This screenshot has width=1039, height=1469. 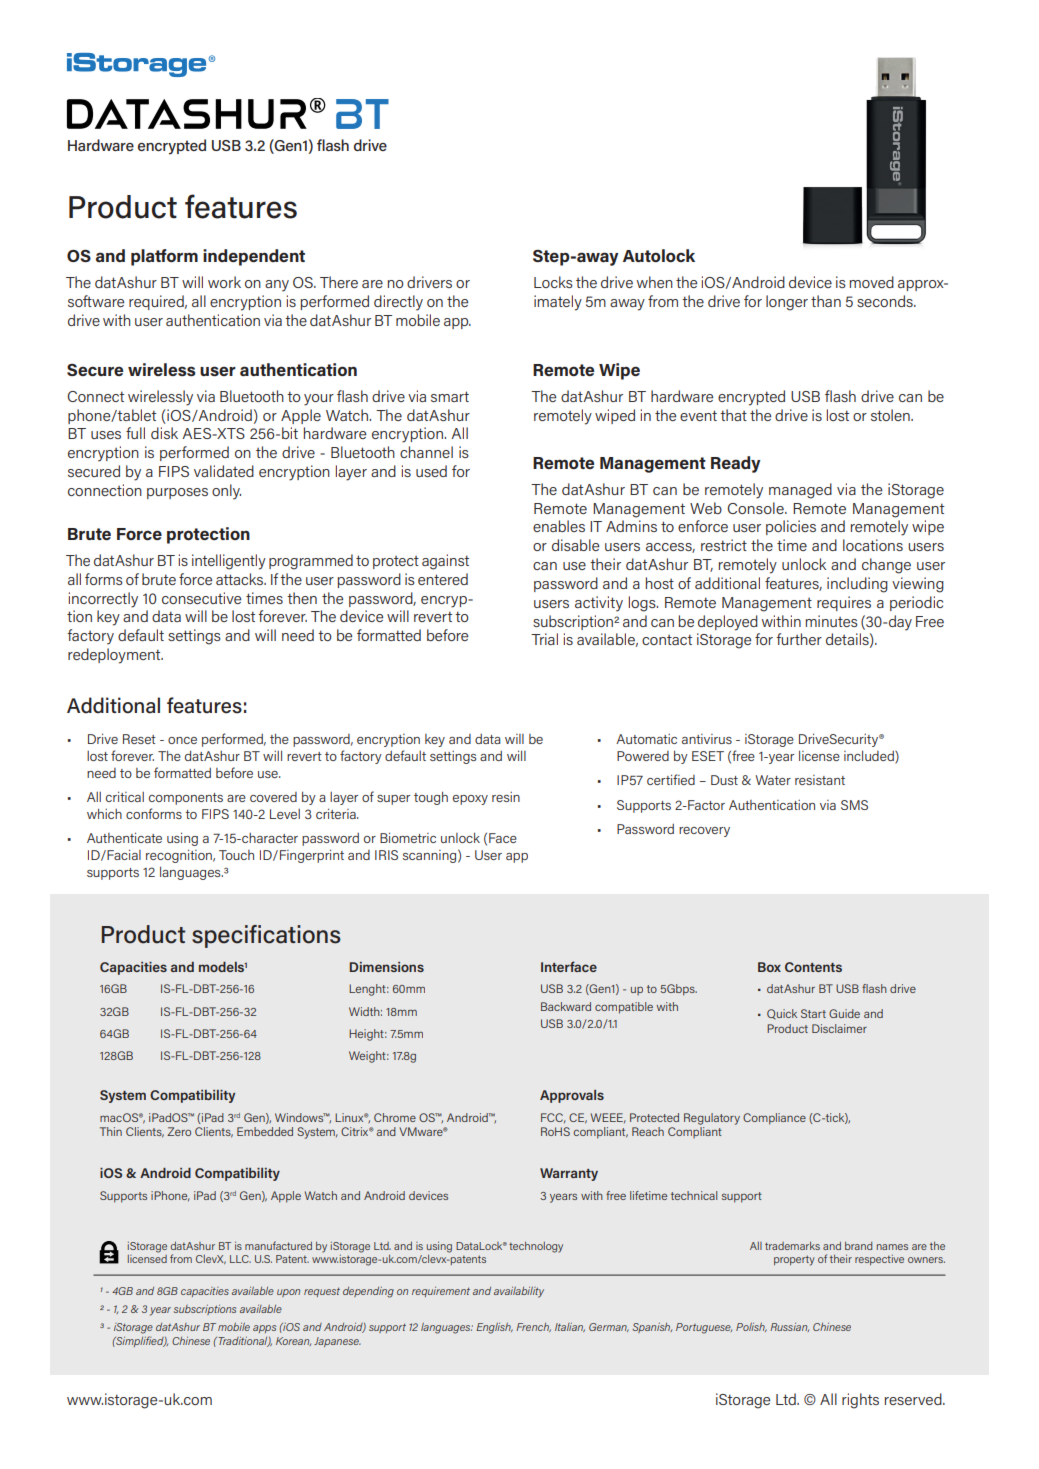 I want to click on further, so click(x=799, y=639).
